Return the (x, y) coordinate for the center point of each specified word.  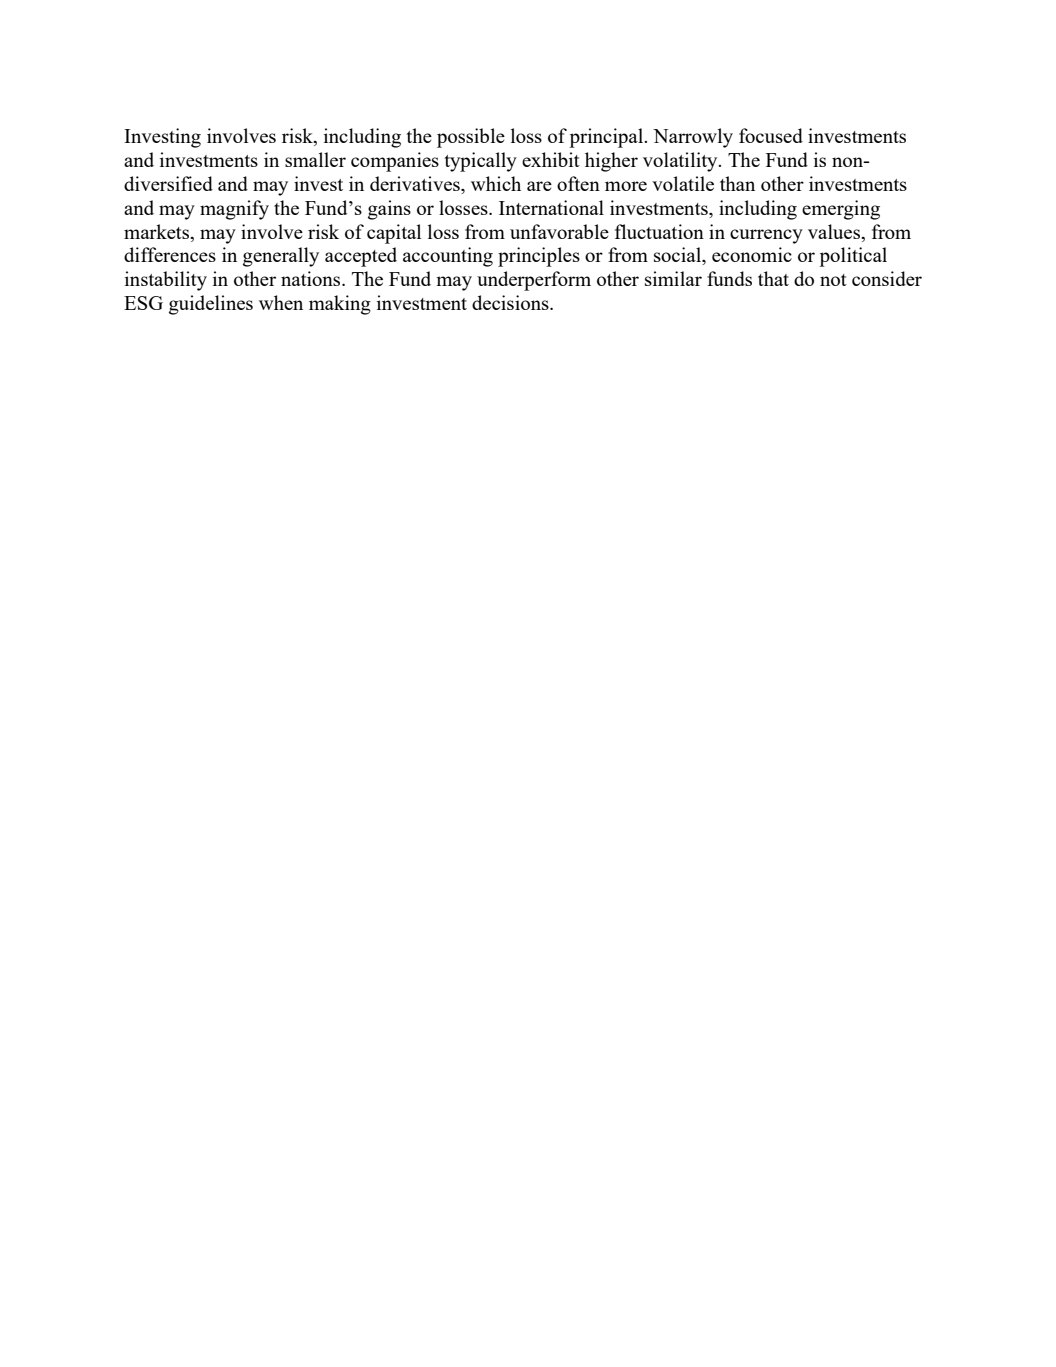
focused (771, 135)
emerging (841, 210)
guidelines (211, 305)
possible (471, 138)
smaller (315, 159)
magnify (234, 210)
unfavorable (559, 231)
